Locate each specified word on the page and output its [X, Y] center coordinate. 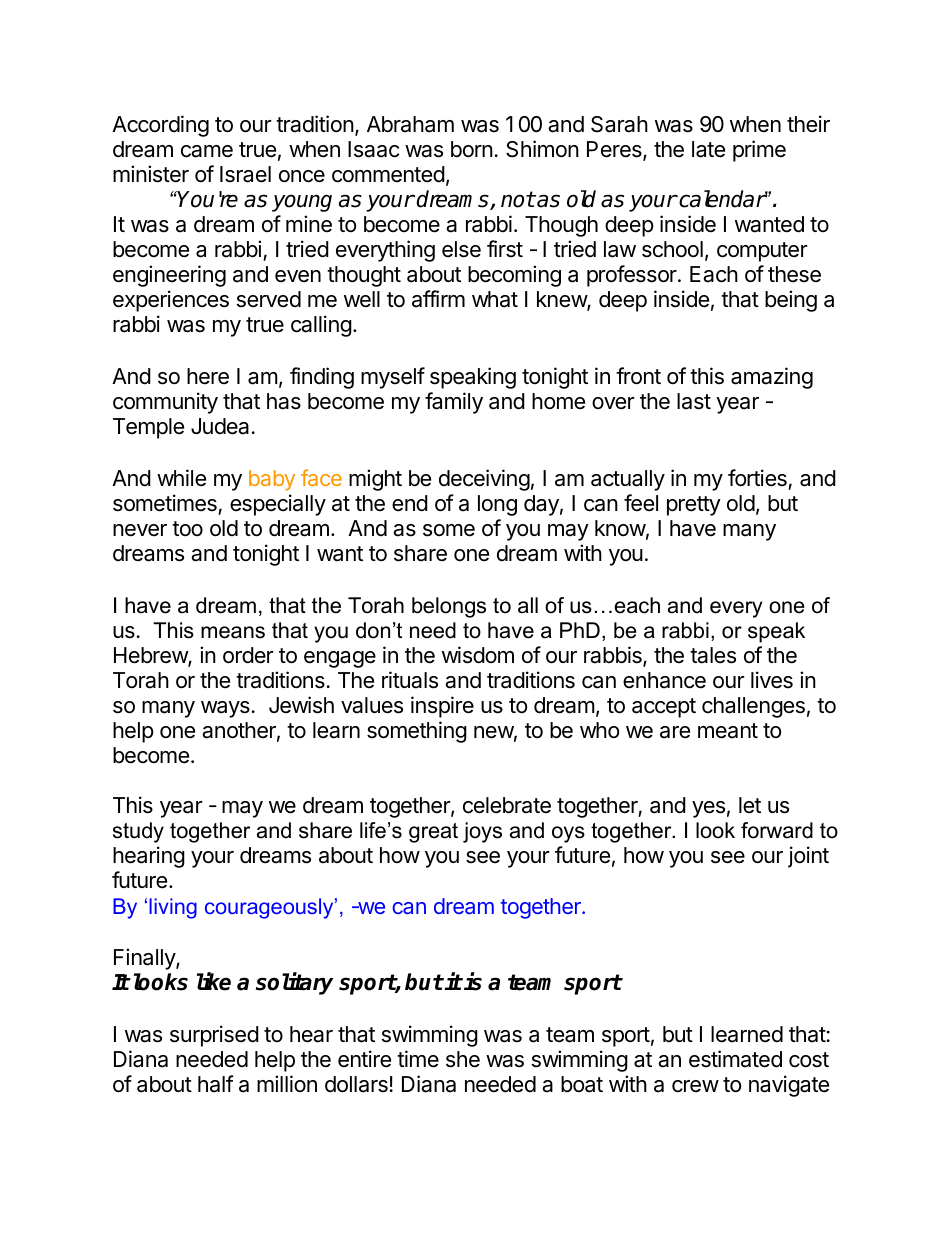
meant [728, 731]
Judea [220, 426]
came [207, 151]
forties [757, 478]
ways [225, 709]
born [472, 149]
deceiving [484, 480]
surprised [214, 1036]
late [708, 149]
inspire [442, 707]
